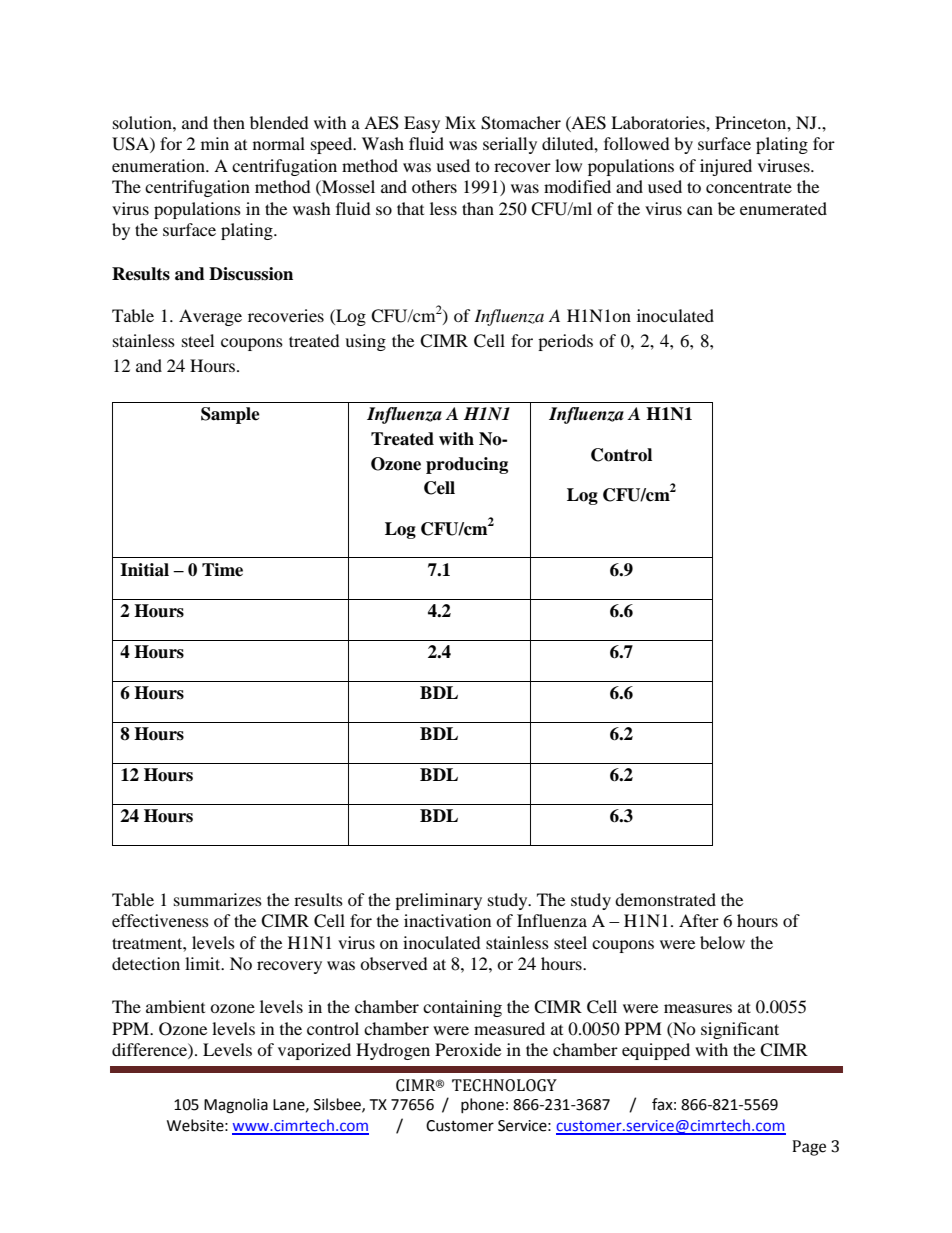  What do you see at coordinates (510, 145) in the document?
I see `serially` at bounding box center [510, 145].
